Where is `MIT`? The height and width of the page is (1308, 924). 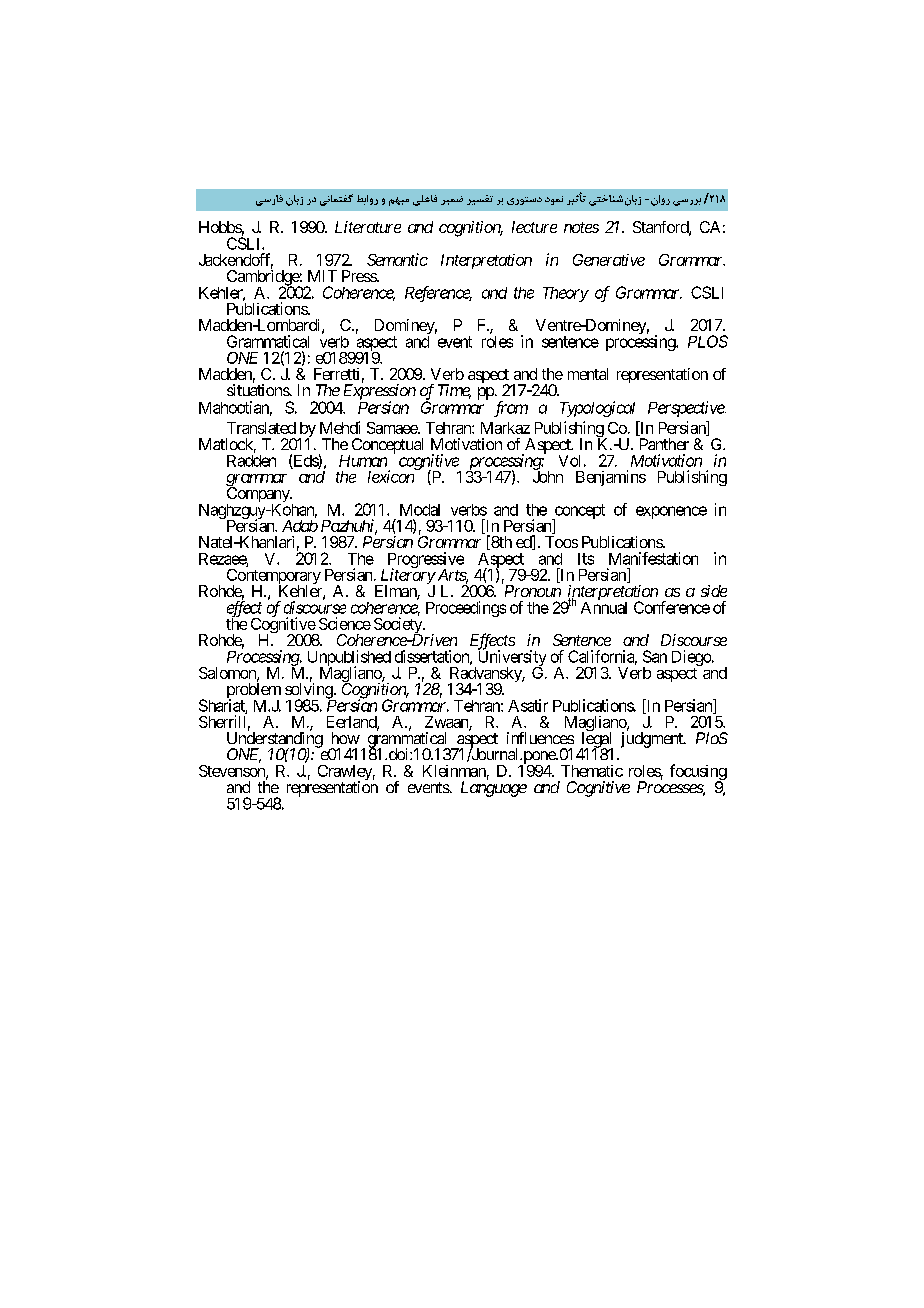 MIT is located at coordinates (322, 276).
